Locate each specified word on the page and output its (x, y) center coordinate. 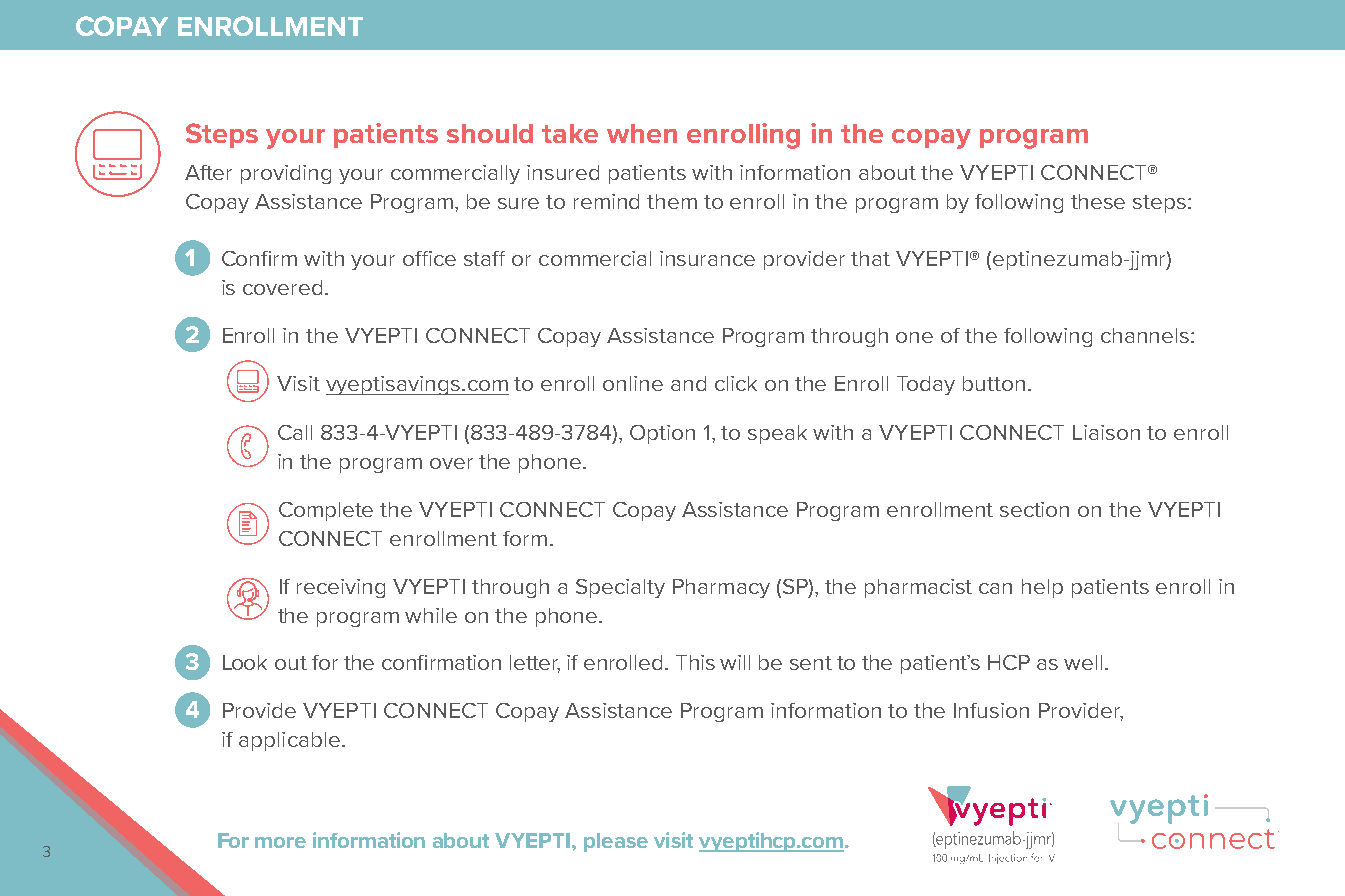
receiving (341, 588)
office (429, 258)
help (1042, 588)
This (695, 662)
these (1098, 201)
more (280, 842)
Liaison (1106, 432)
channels (1146, 335)
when (642, 133)
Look (245, 662)
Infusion (991, 710)
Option (662, 434)
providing (286, 174)
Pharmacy (721, 588)
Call (295, 432)
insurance (707, 258)
